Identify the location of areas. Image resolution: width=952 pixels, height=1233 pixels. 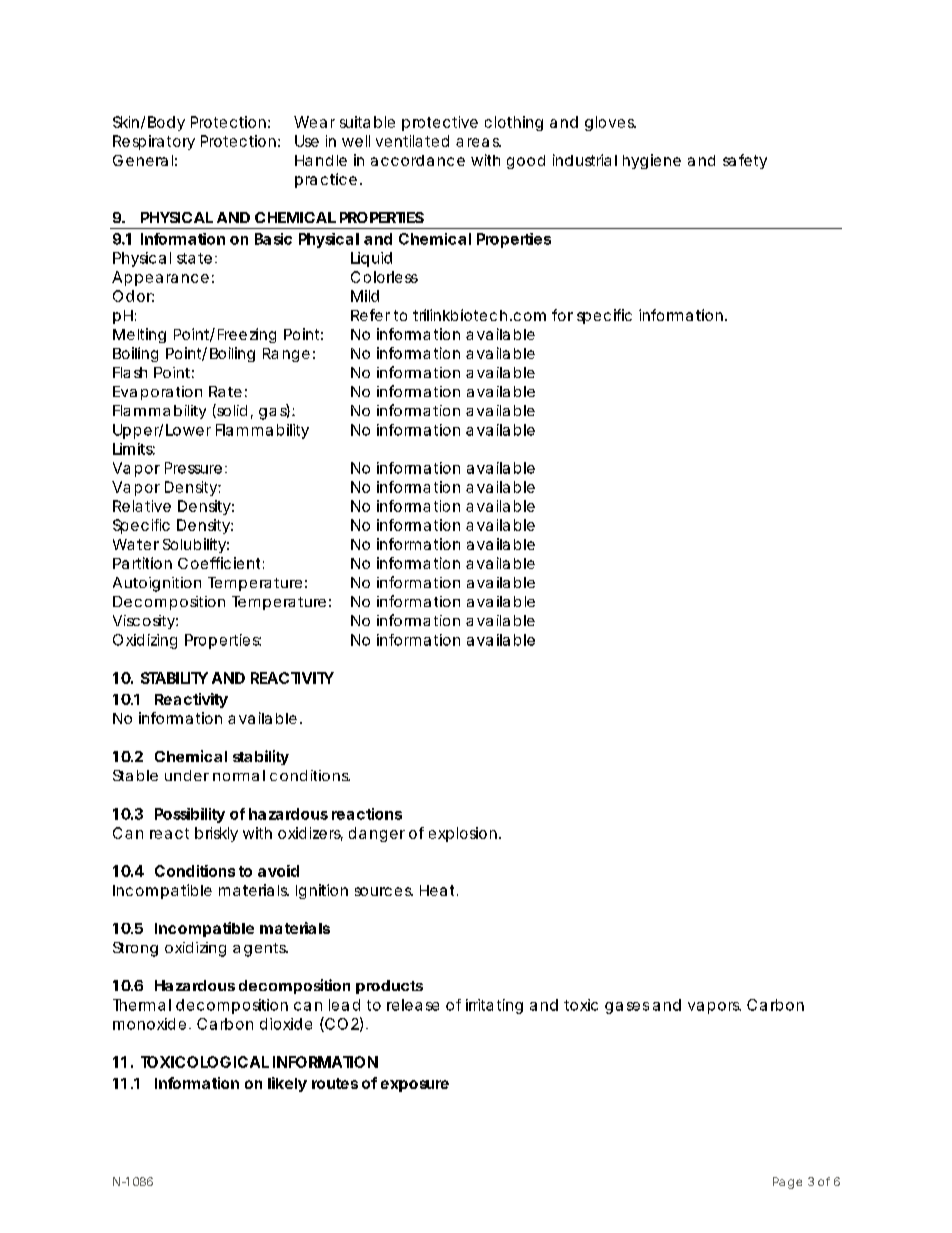
(478, 142).
